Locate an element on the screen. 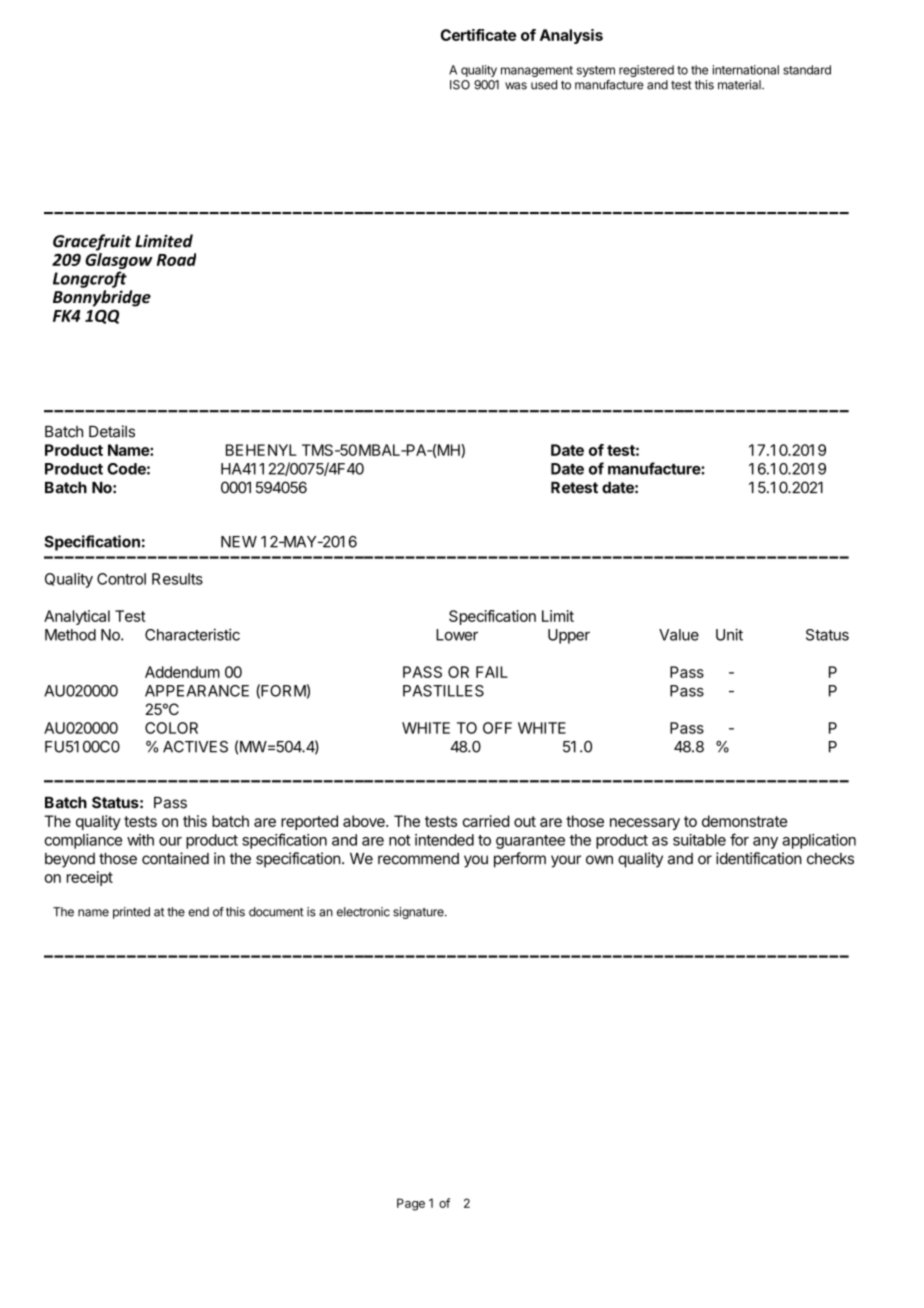 Image resolution: width=924 pixels, height=1308 pixels. Details is located at coordinates (112, 431).
